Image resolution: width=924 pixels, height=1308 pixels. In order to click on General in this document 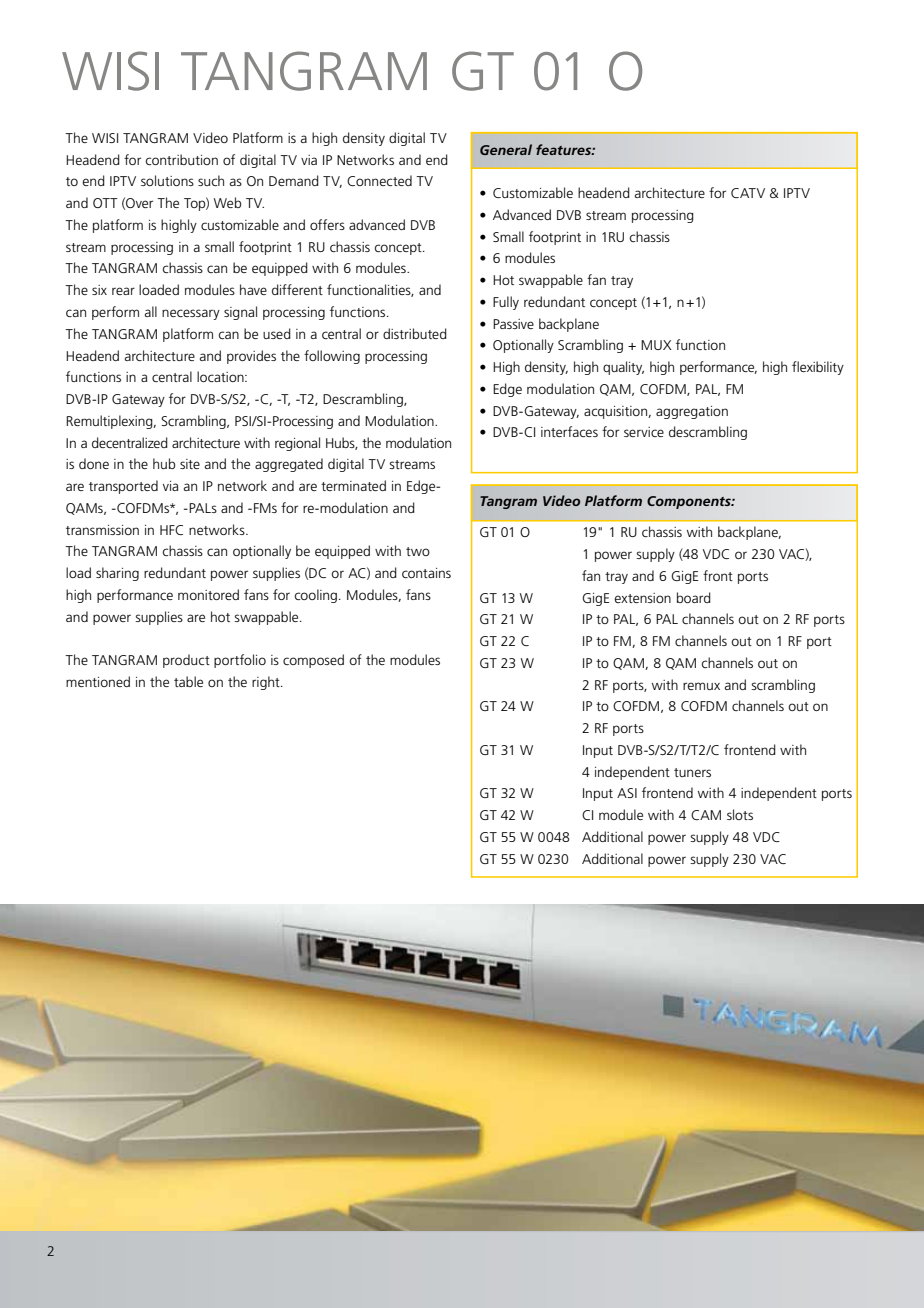, I will do `click(506, 149)`.
